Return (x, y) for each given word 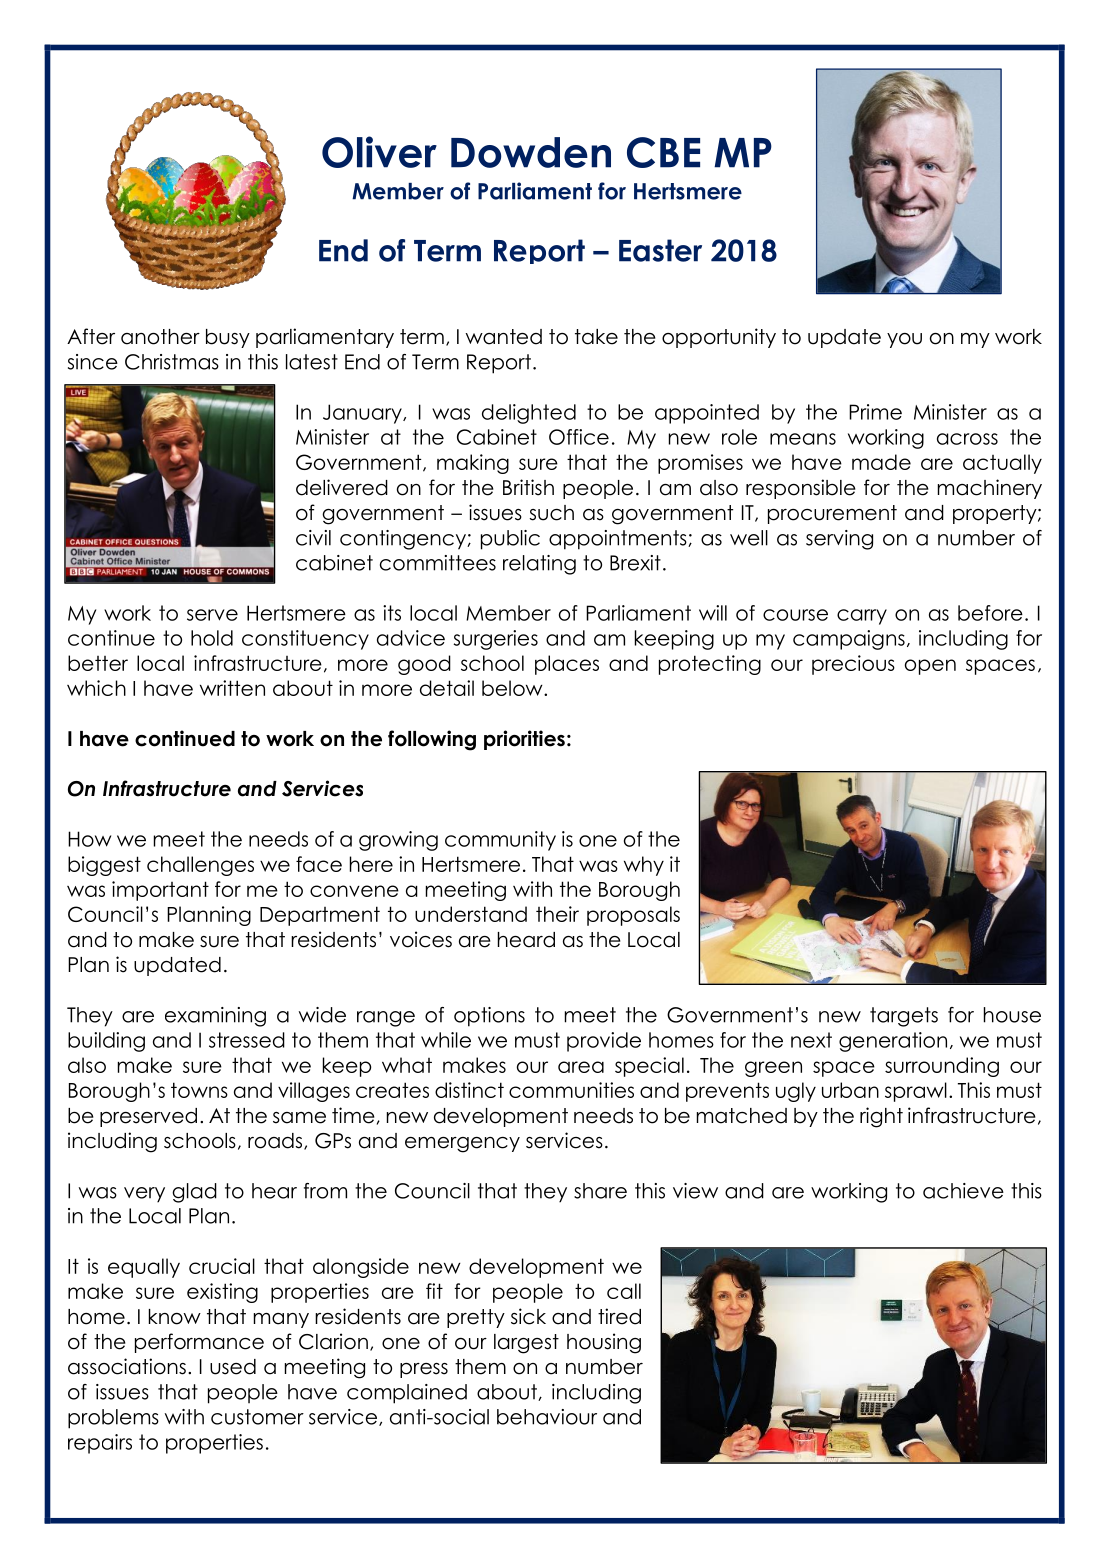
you (904, 340)
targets (904, 1017)
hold (212, 638)
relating (539, 565)
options (489, 1017)
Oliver (379, 152)
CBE (663, 152)
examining (215, 1017)
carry (862, 617)
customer (257, 1417)
